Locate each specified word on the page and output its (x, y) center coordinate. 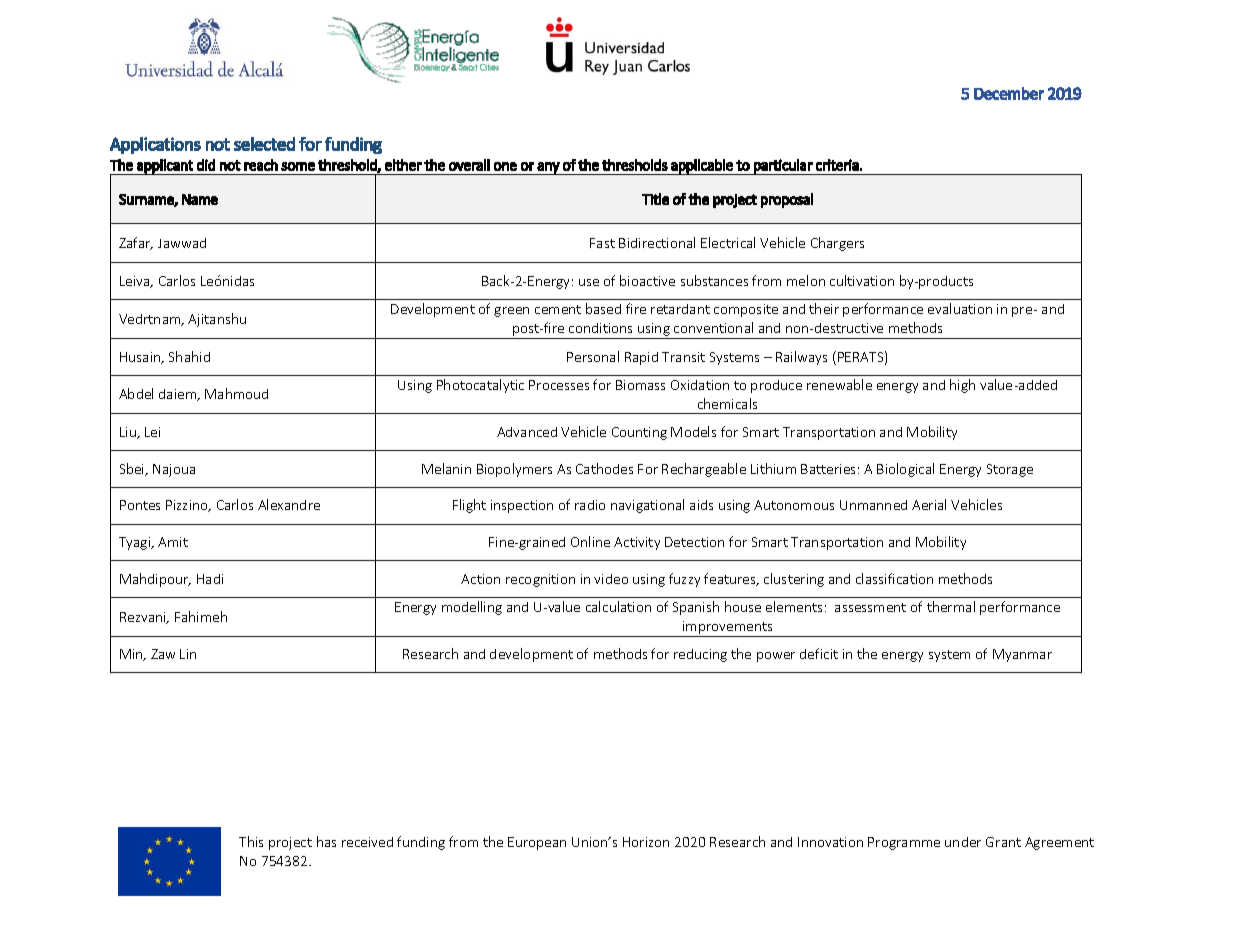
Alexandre (289, 504)
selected (264, 144)
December (1009, 93)
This (251, 841)
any (549, 168)
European (537, 843)
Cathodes (604, 468)
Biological (905, 470)
